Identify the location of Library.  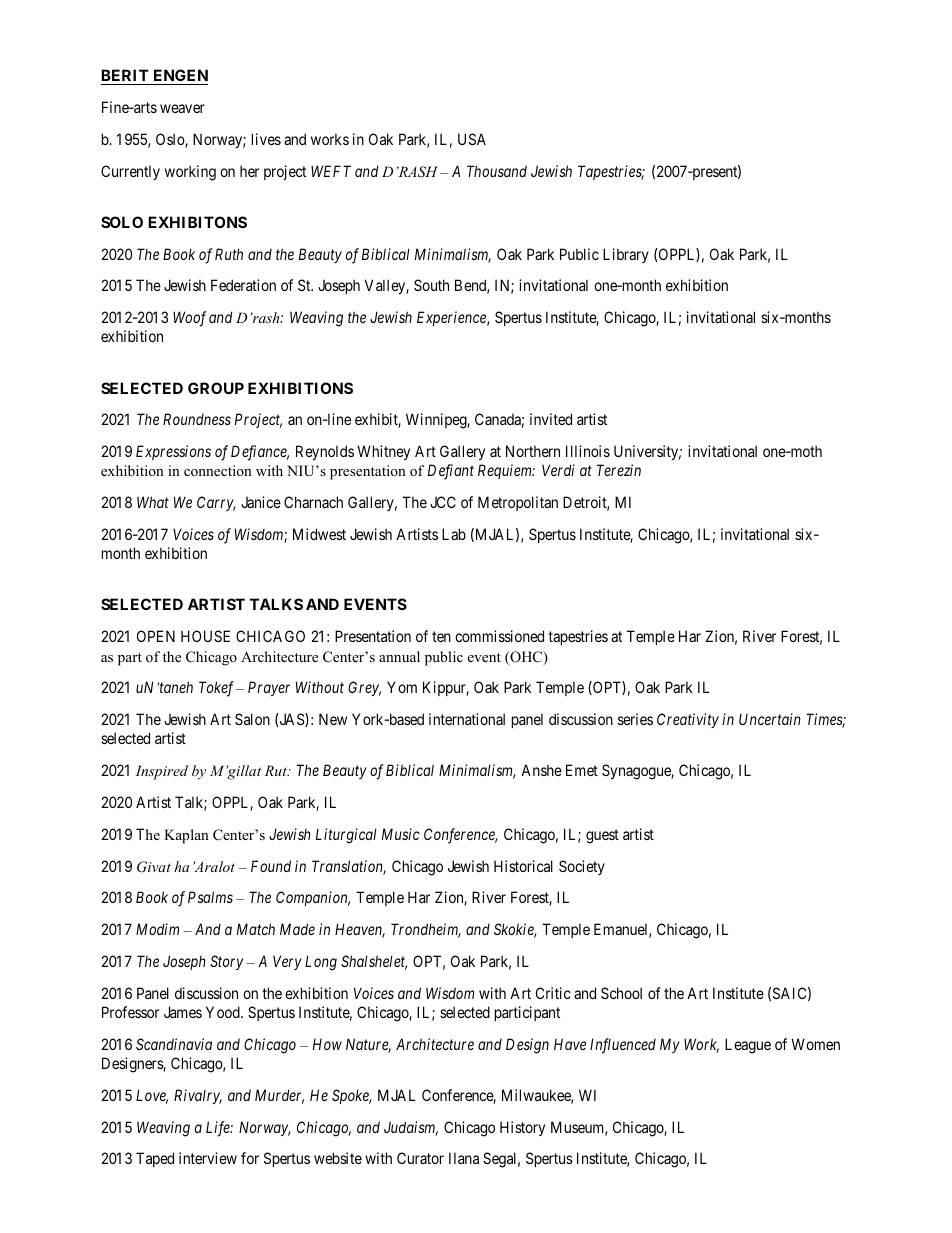
(626, 255).
